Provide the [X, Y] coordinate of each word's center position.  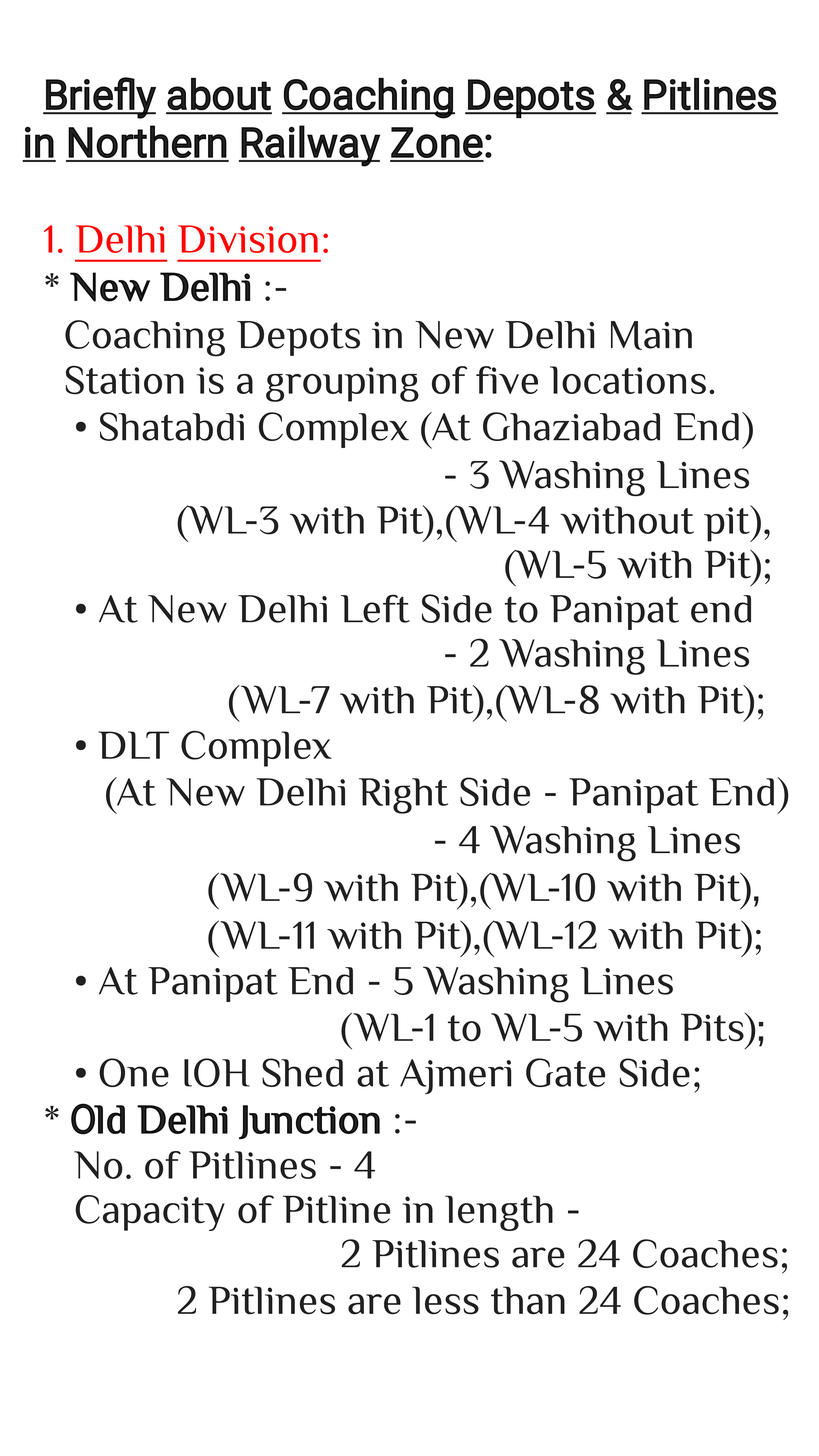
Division [248, 239]
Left [375, 608]
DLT [133, 745]
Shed [302, 1072]
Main [651, 335]
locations [628, 380]
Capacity [150, 1213]
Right [403, 796]
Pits [713, 1027]
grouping [342, 384]
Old [98, 1119]
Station [125, 380]
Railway [310, 146]
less [445, 1300]
